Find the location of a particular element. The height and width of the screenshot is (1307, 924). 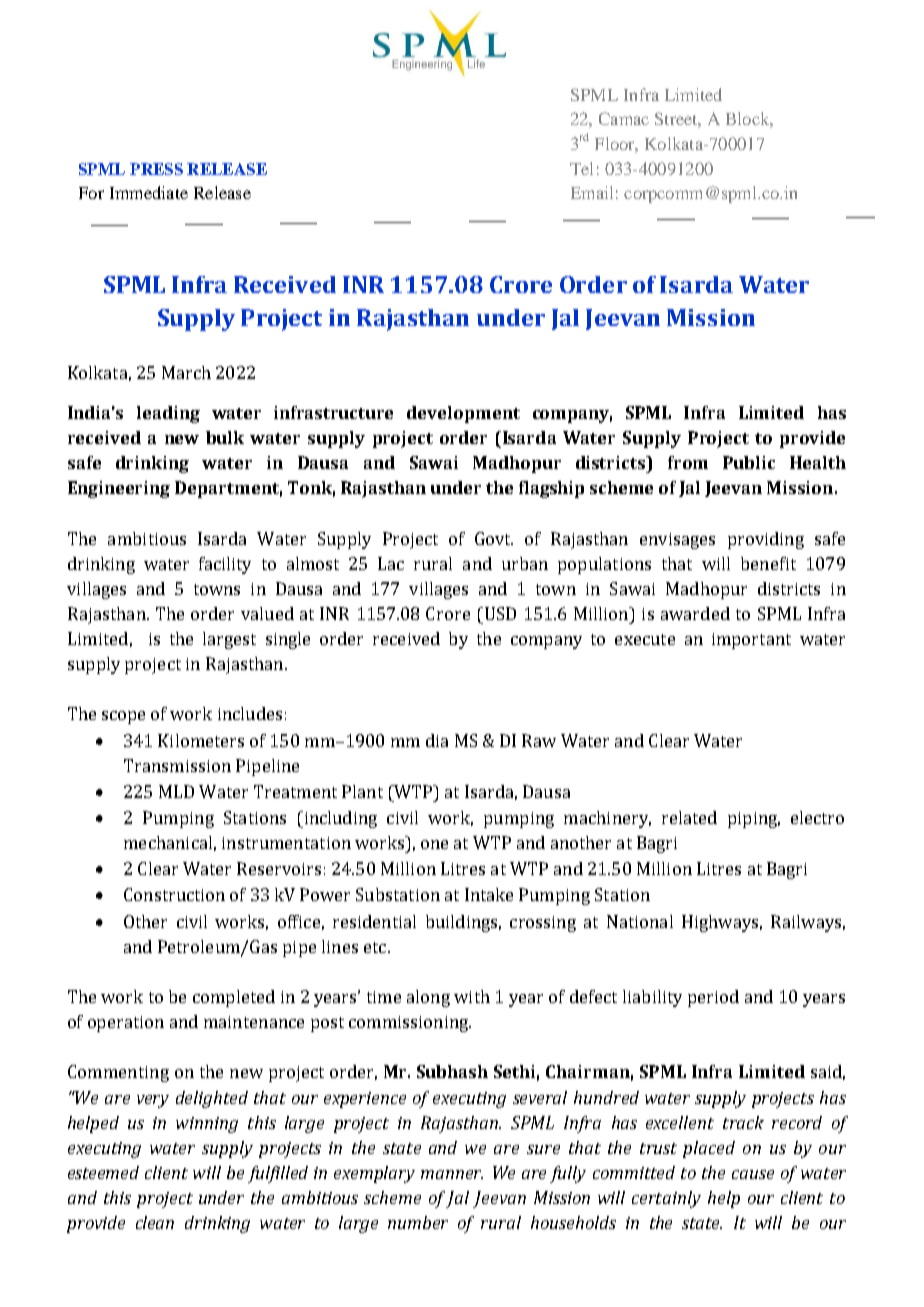

period is located at coordinates (713, 998).
